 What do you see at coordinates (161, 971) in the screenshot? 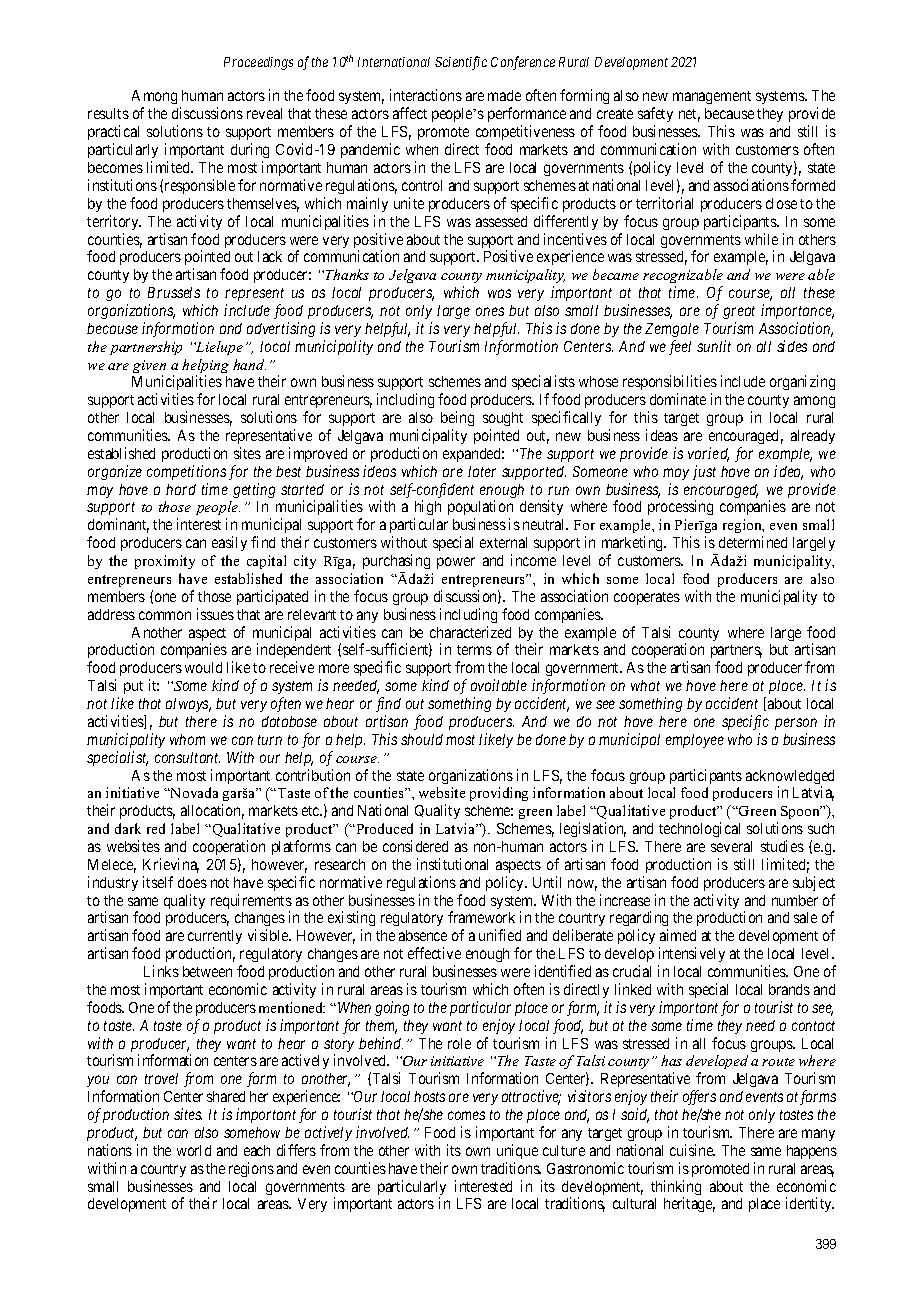
I see `Links` at bounding box center [161, 971].
